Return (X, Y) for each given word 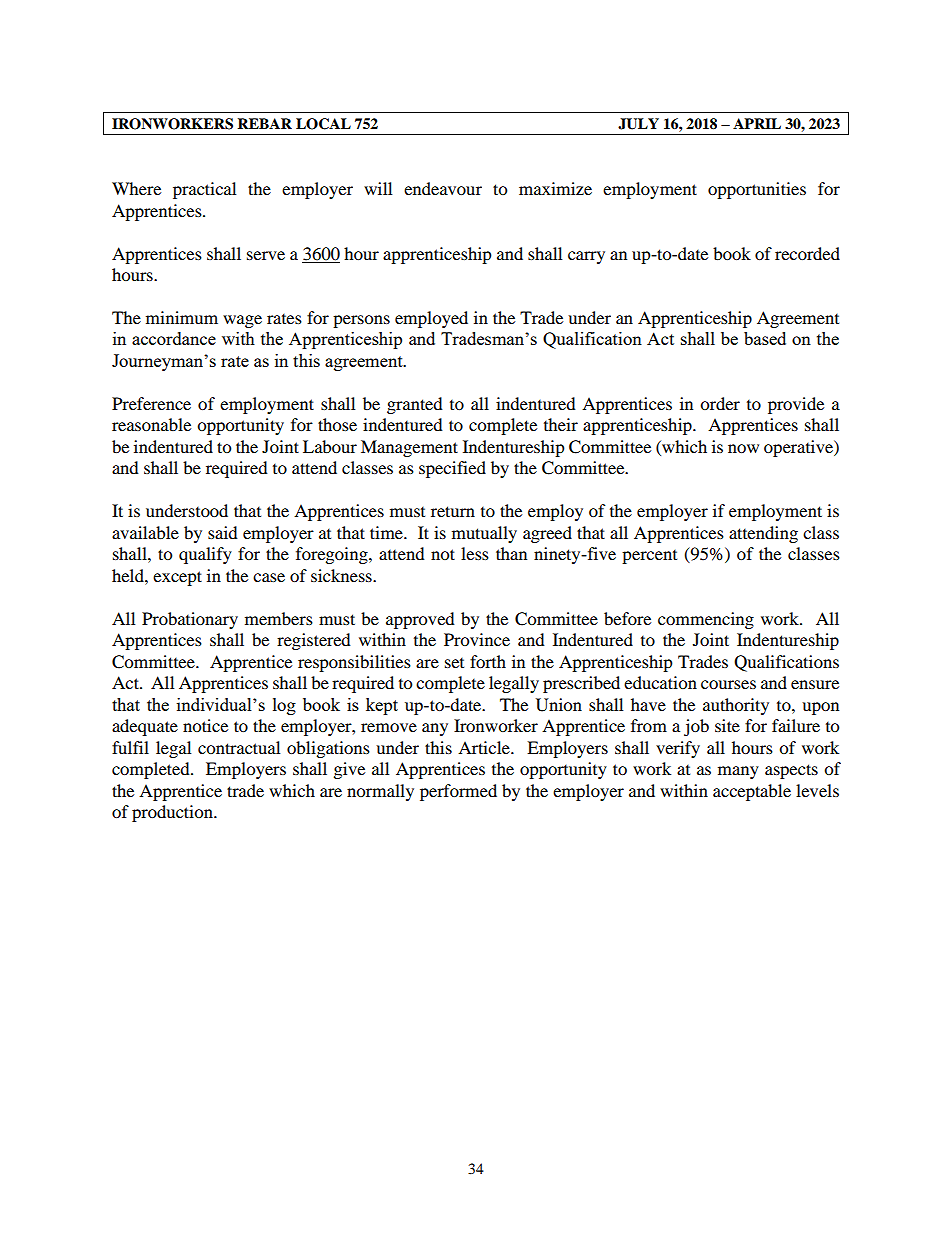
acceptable (752, 792)
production (173, 813)
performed (458, 792)
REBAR (264, 123)
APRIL (757, 123)
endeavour (443, 188)
